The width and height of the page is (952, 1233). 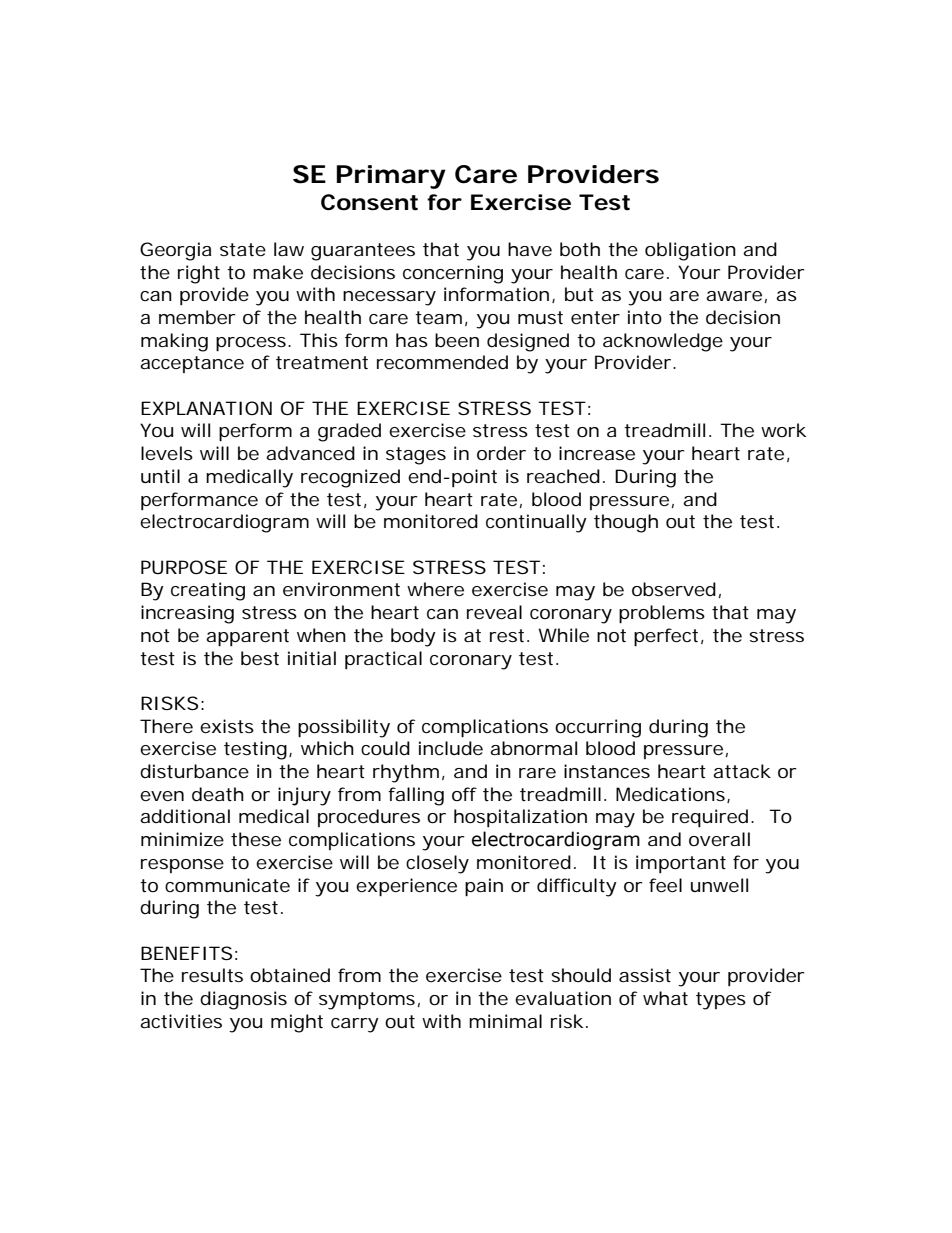 What do you see at coordinates (451, 748) in the page?
I see `include` at bounding box center [451, 748].
